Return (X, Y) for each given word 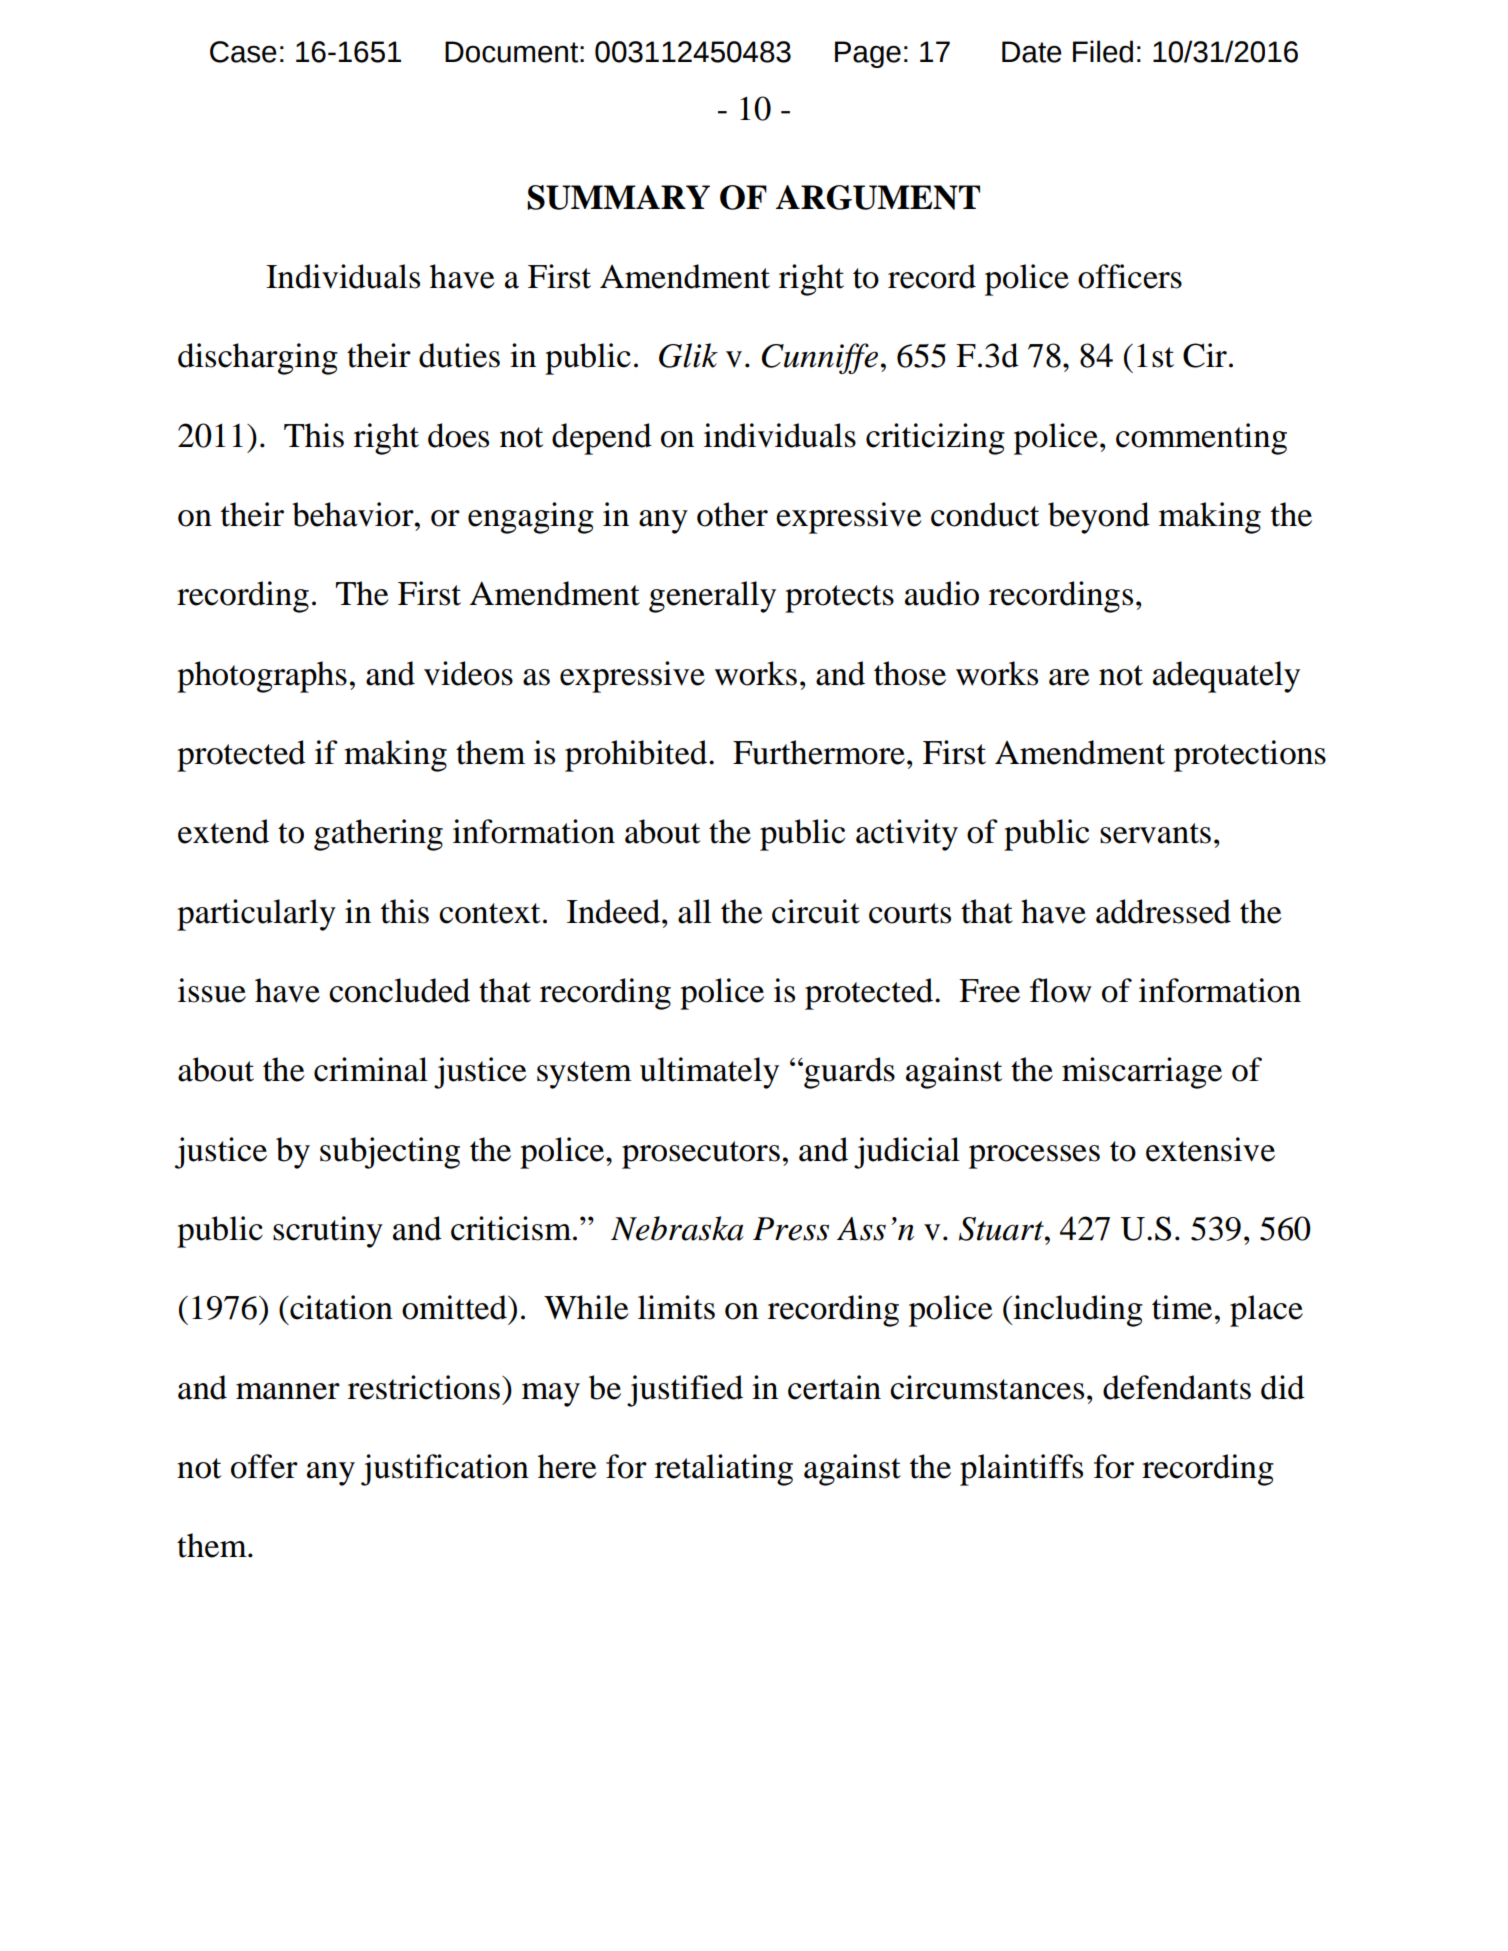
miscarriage (1142, 1073)
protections (1250, 756)
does (458, 435)
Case (243, 52)
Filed (1103, 51)
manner (288, 1391)
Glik (688, 355)
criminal (371, 1069)
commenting (1201, 439)
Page (868, 54)
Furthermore (819, 752)
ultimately (709, 1073)
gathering (378, 835)
